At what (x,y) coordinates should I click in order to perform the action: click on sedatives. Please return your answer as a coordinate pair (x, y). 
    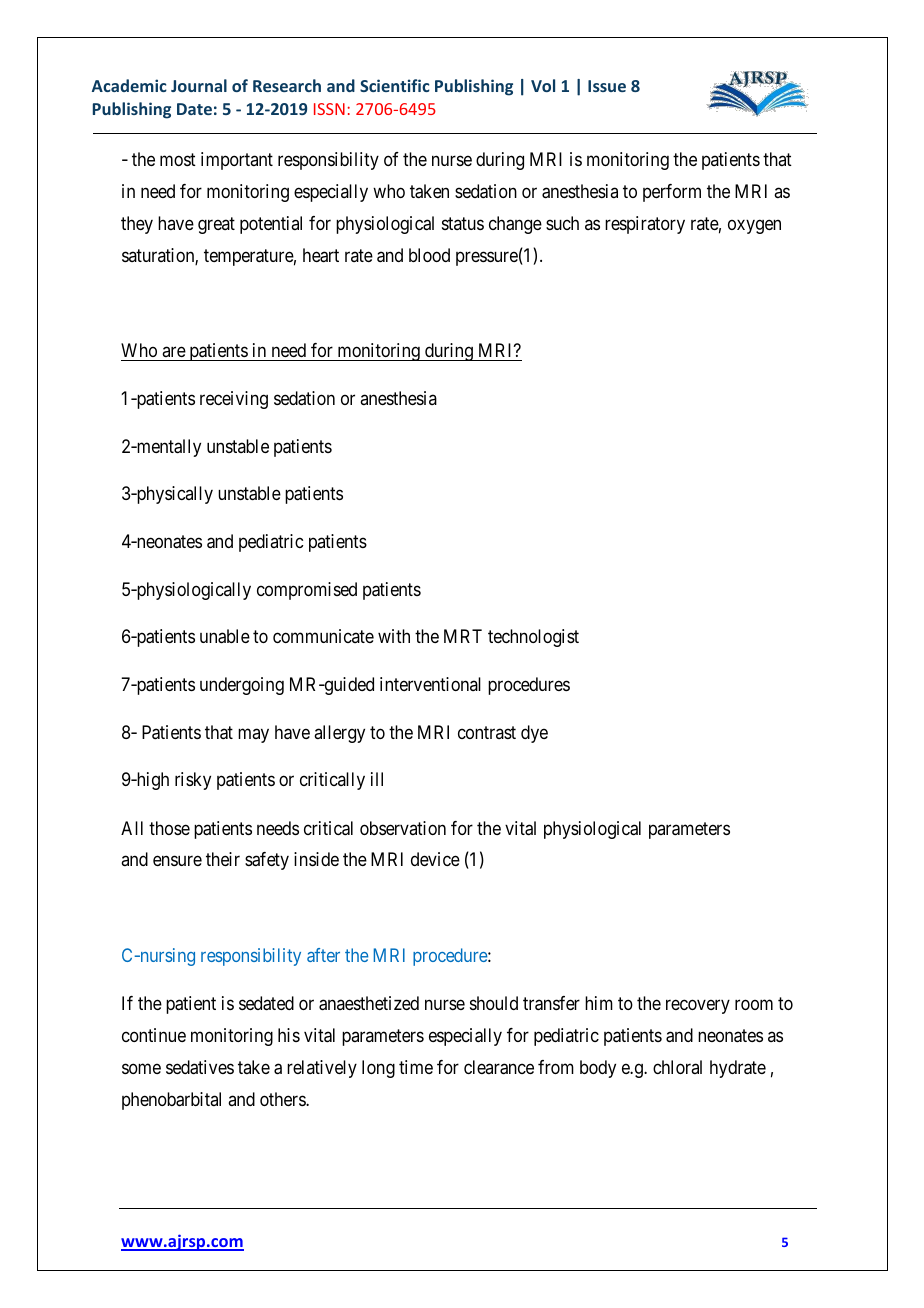
    Looking at the image, I should click on (200, 1067).
